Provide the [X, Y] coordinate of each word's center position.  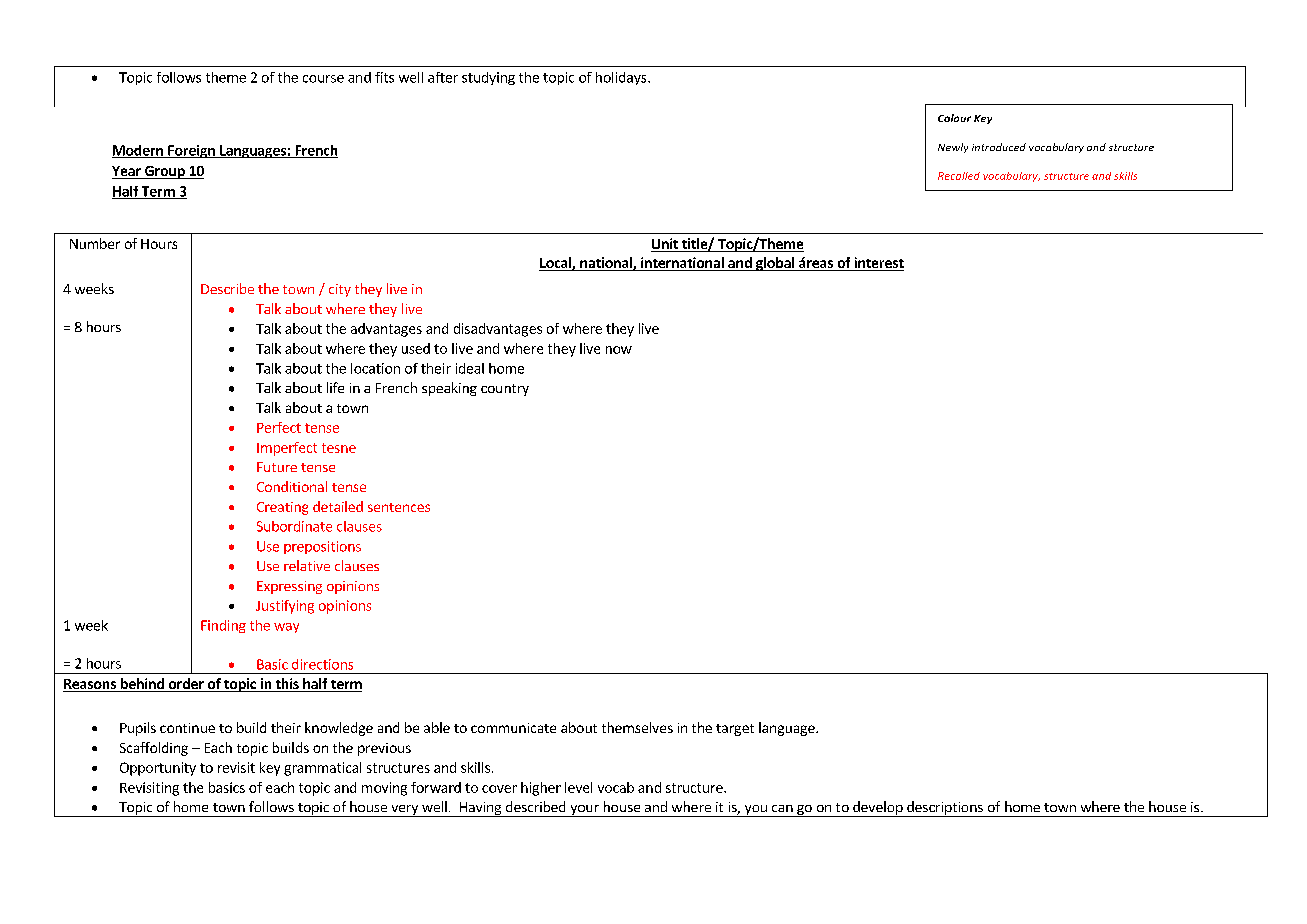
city [340, 290]
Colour [954, 118]
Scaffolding [154, 749]
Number [95, 243]
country [505, 390]
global [775, 264]
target [735, 730]
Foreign [191, 151]
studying [488, 78]
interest [878, 264]
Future [277, 467]
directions [322, 664]
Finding [223, 626]
